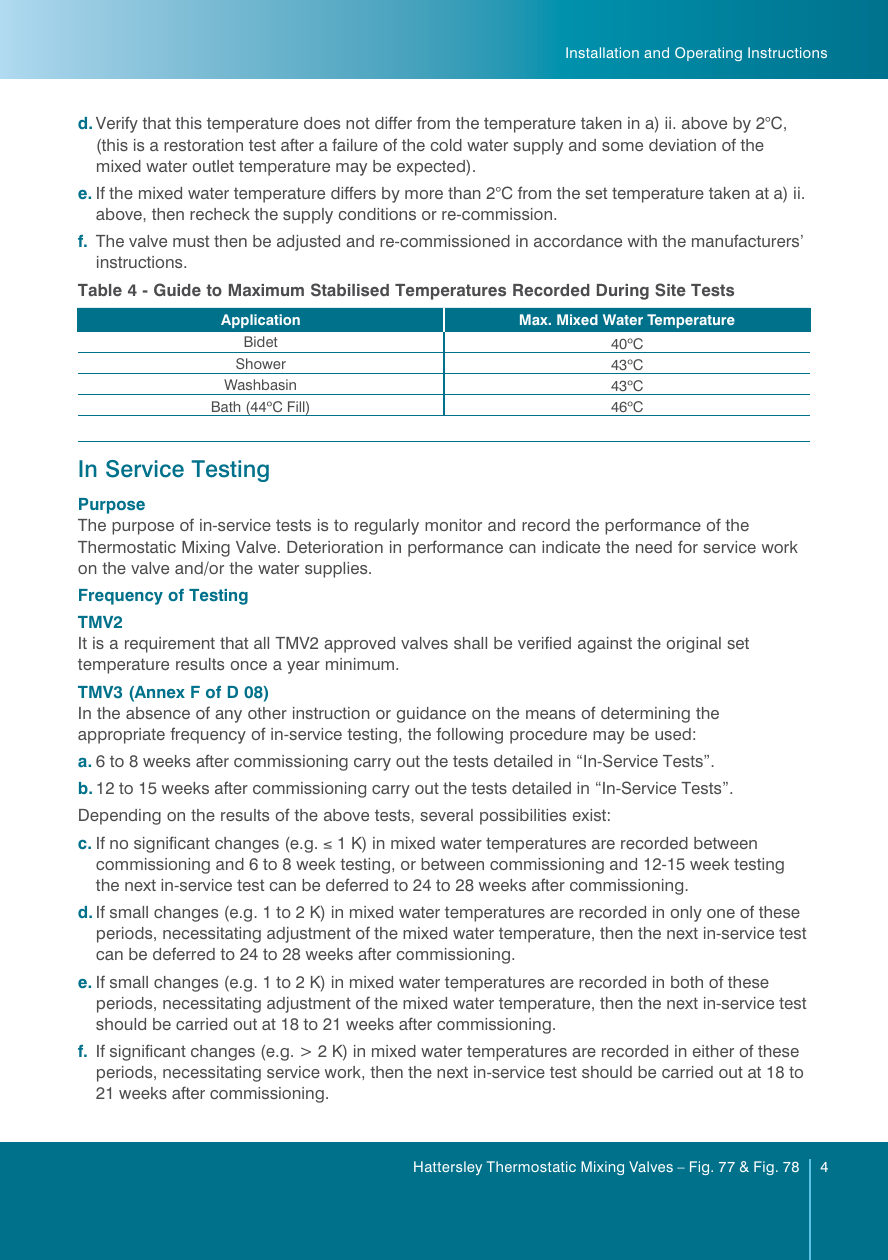  I want to click on guidance, so click(431, 715).
